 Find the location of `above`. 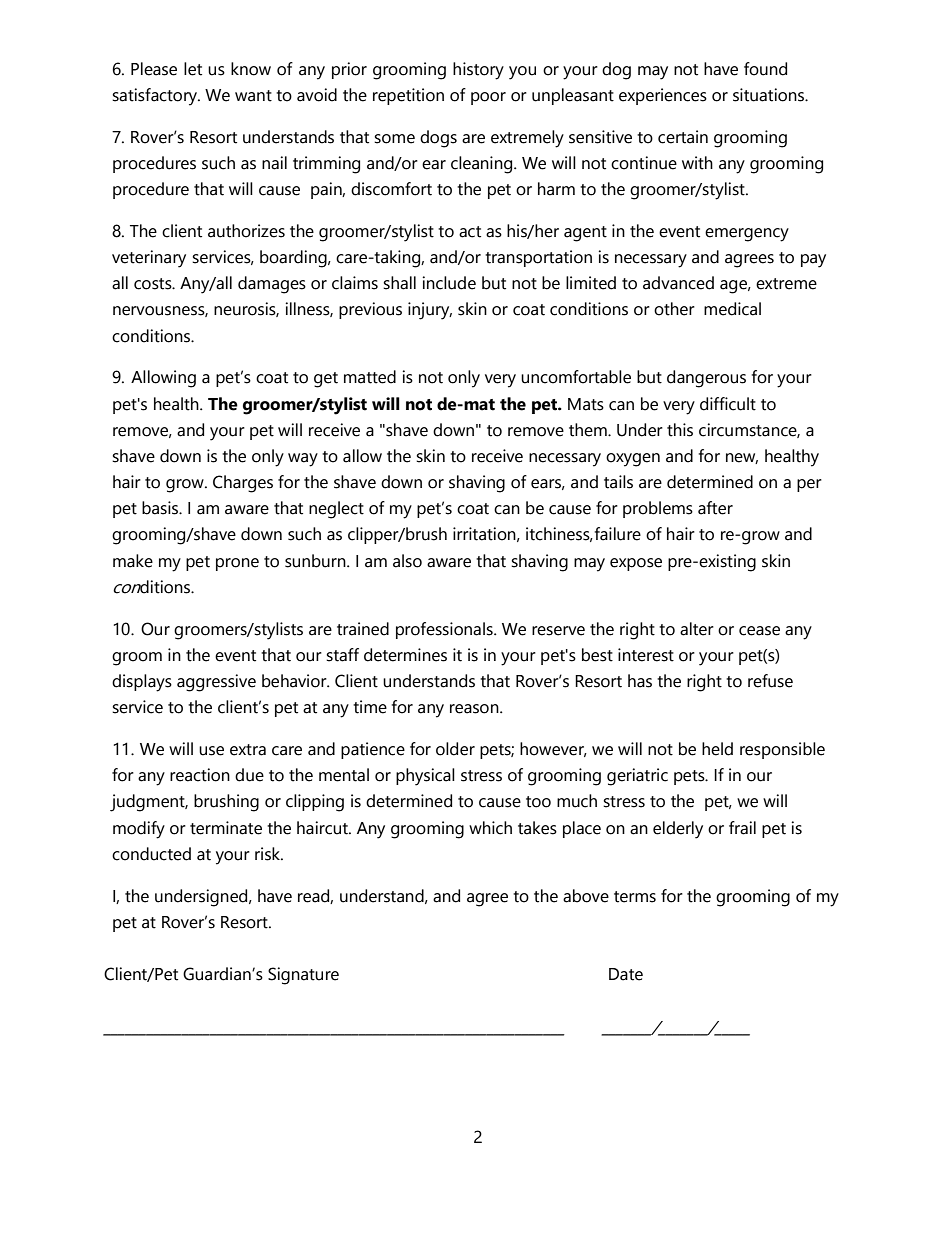

above is located at coordinates (586, 896).
